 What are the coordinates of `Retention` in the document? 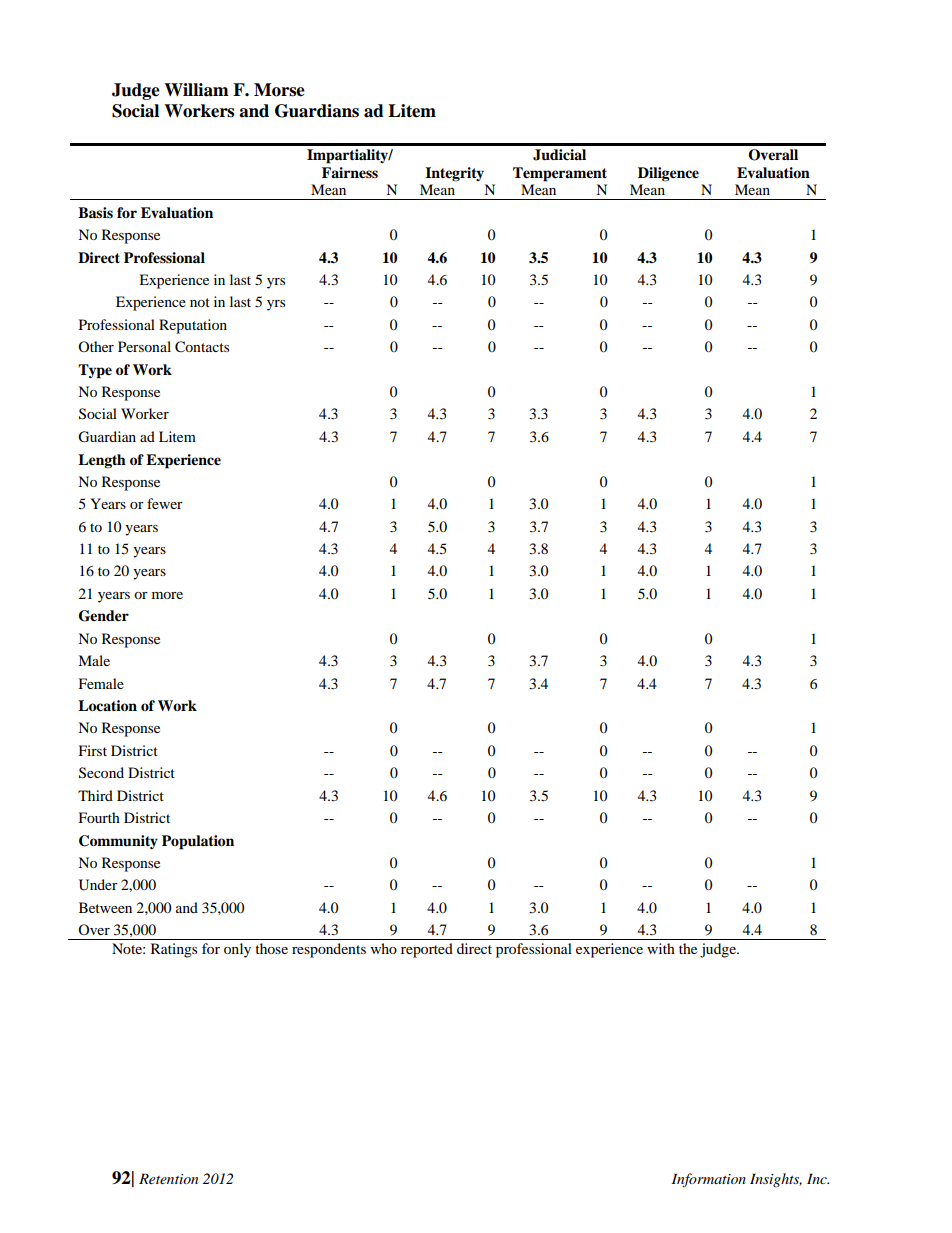 It's located at (168, 1178).
